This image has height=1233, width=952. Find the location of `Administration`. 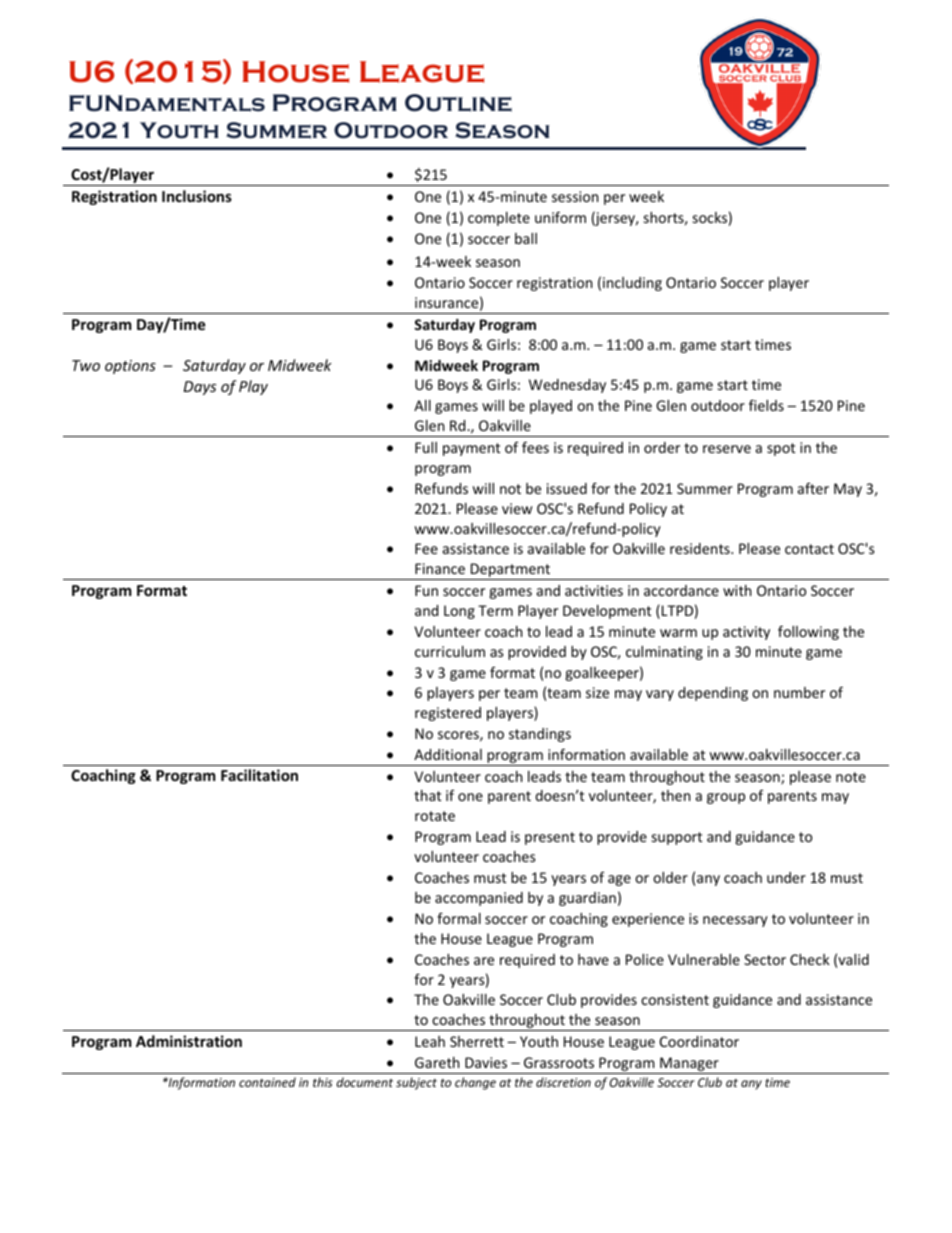

Administration is located at coordinates (189, 1041).
